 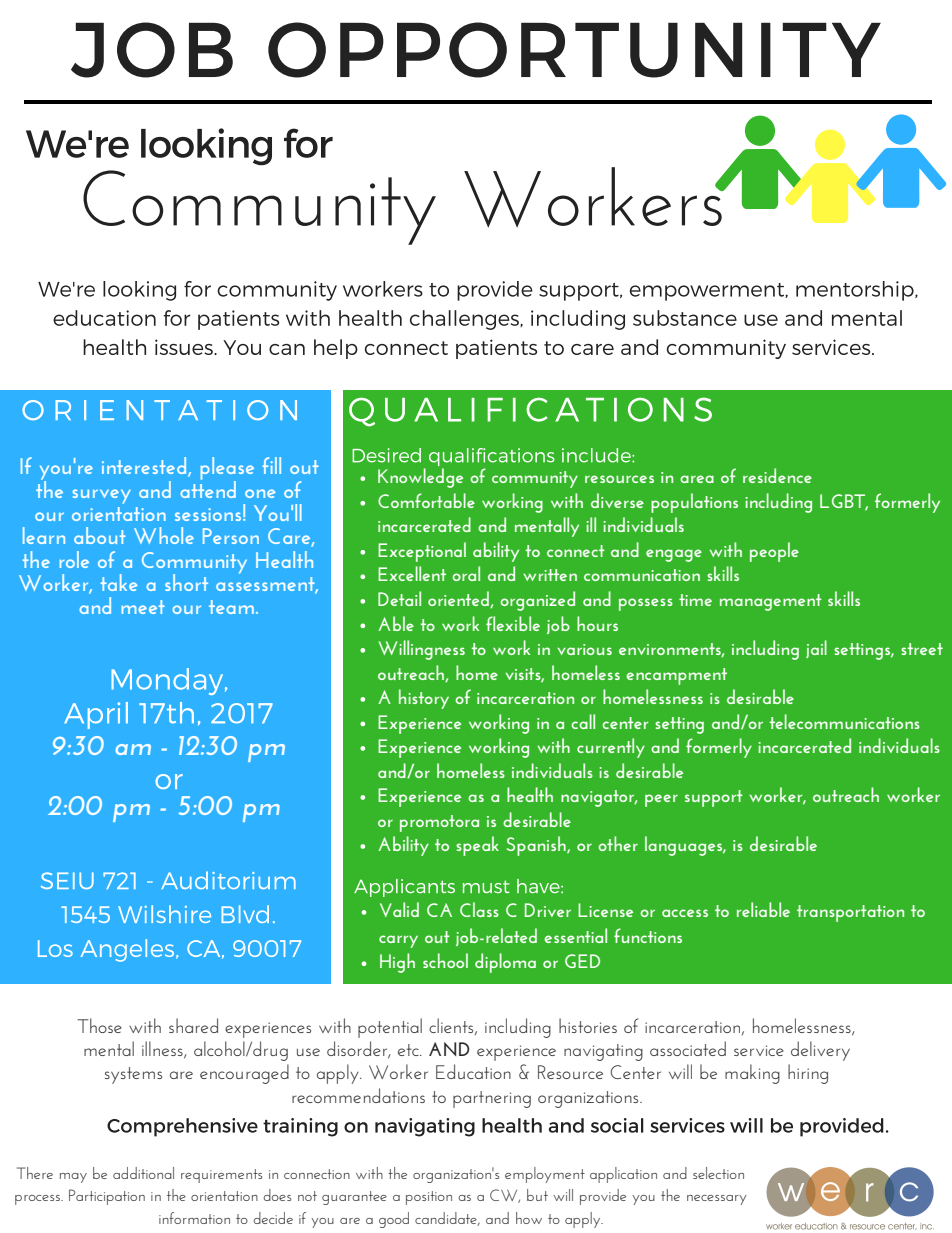 I want to click on help, so click(x=336, y=349).
